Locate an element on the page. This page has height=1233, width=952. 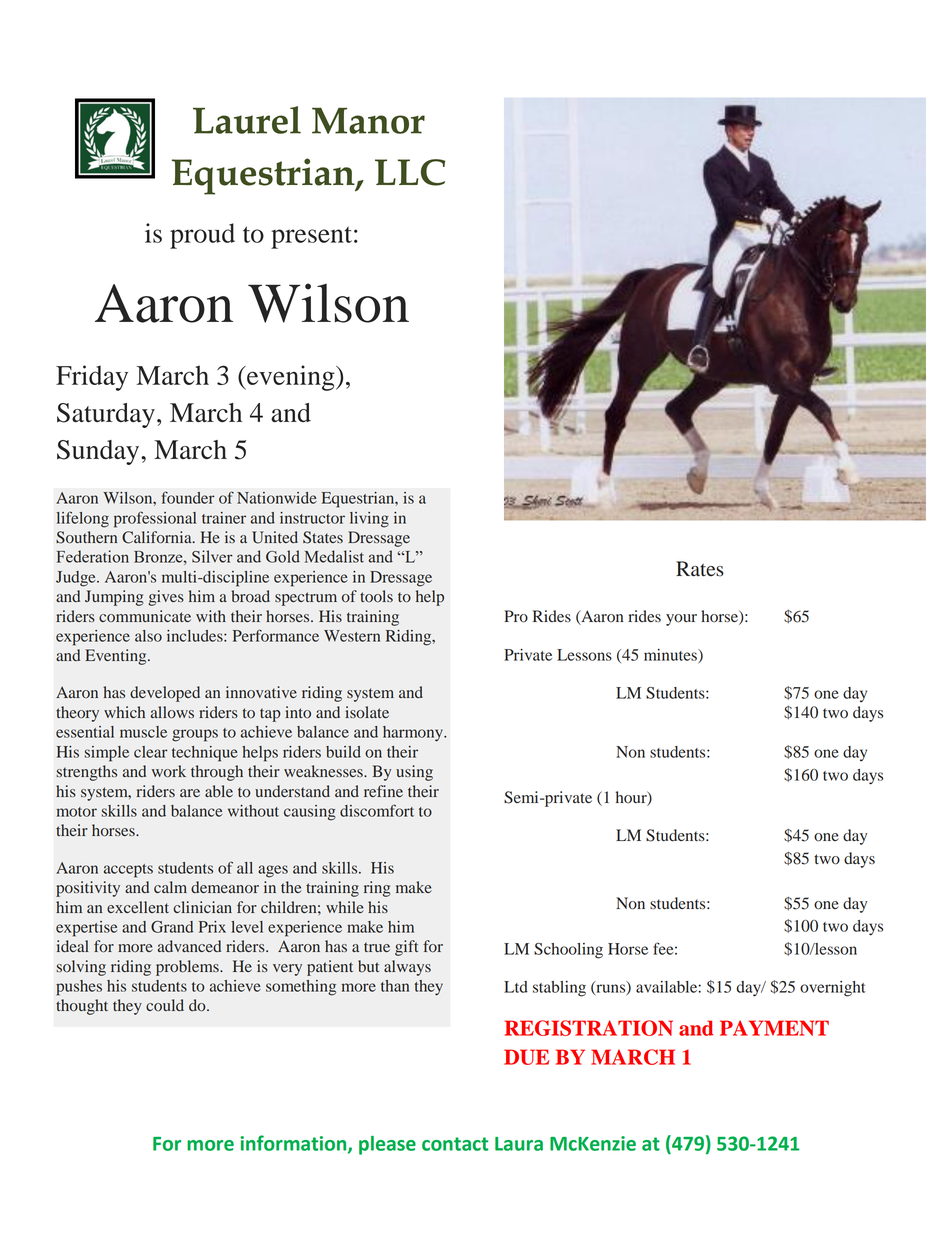
LLC is located at coordinates (410, 172).
